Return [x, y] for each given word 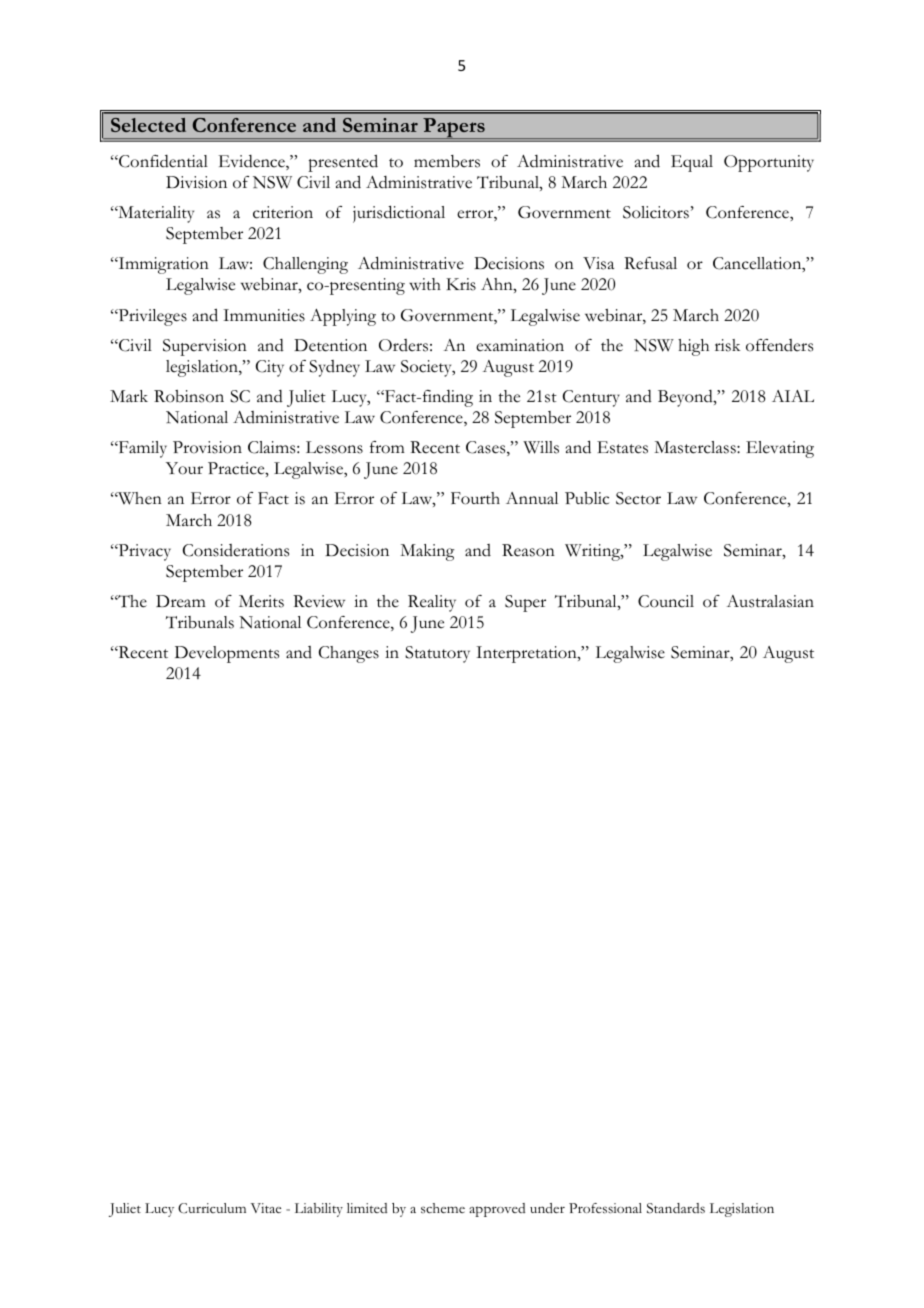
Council [666, 601]
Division [196, 182]
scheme [443, 1208]
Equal [692, 163]
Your [184, 468]
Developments [227, 654]
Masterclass [696, 447]
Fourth [475, 498]
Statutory [437, 654]
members [447, 161]
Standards [676, 1208]
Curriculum [212, 1208]
